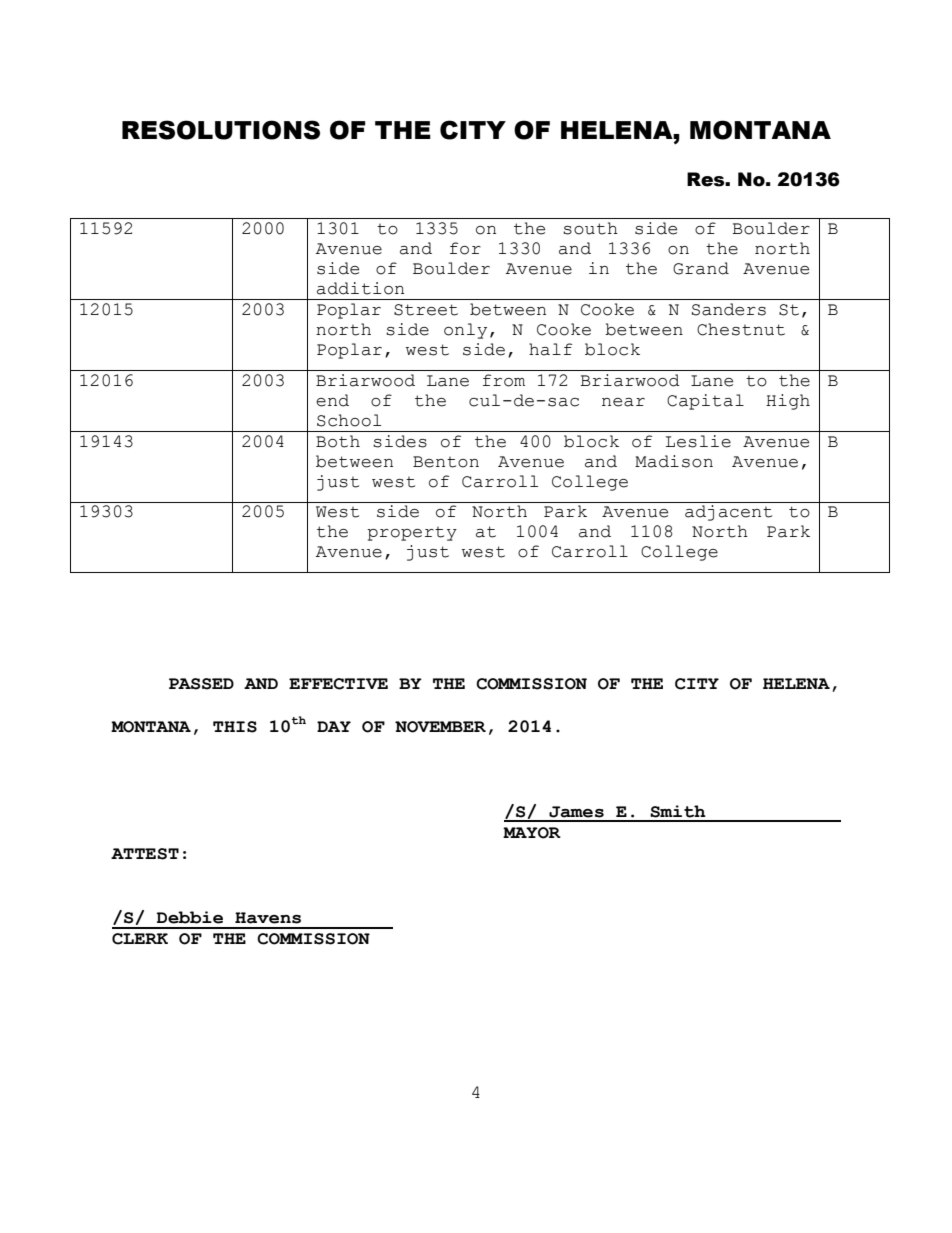 The image size is (952, 1233). I want to click on for, so click(465, 248).
